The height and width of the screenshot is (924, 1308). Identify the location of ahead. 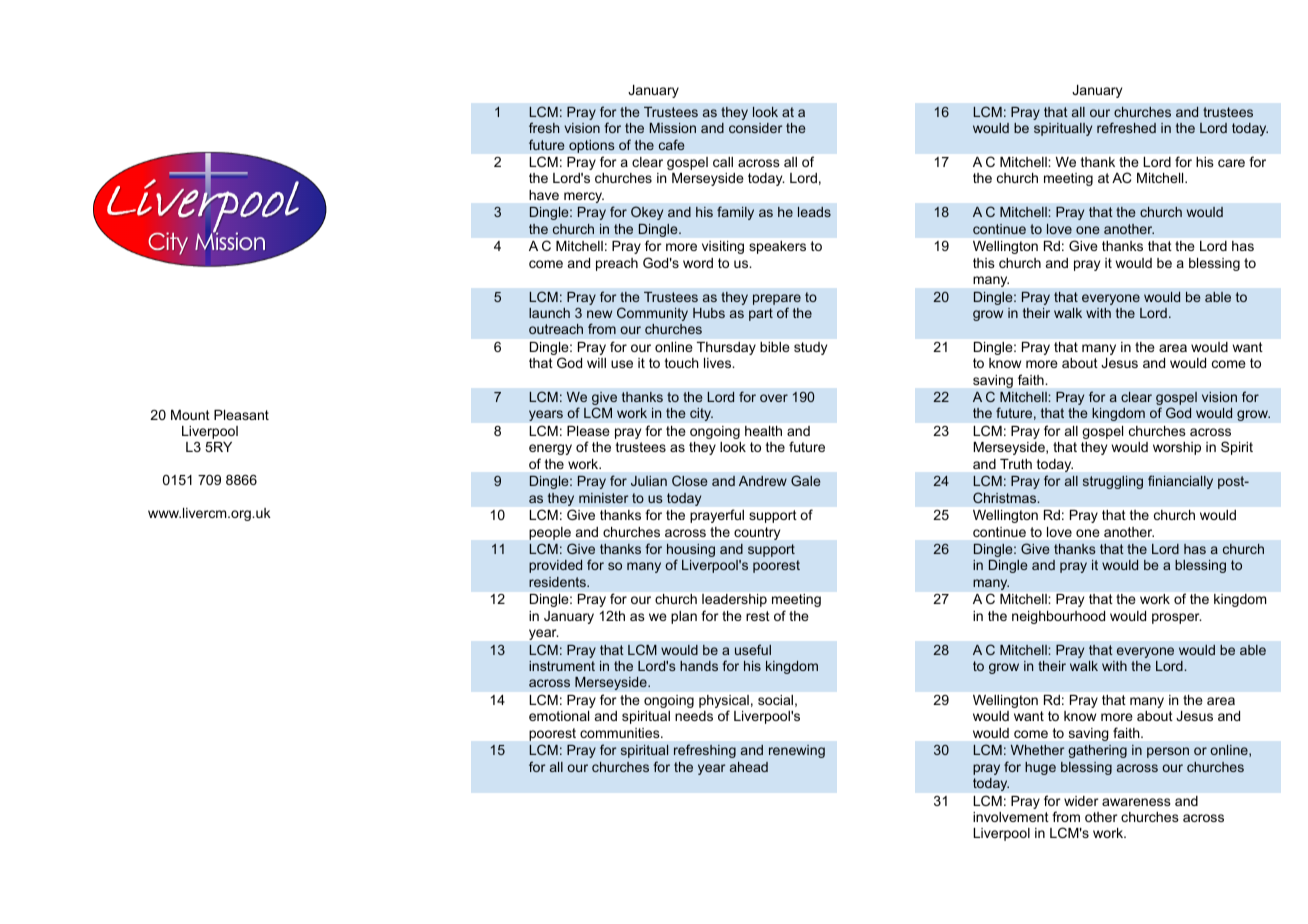
(749, 767).
